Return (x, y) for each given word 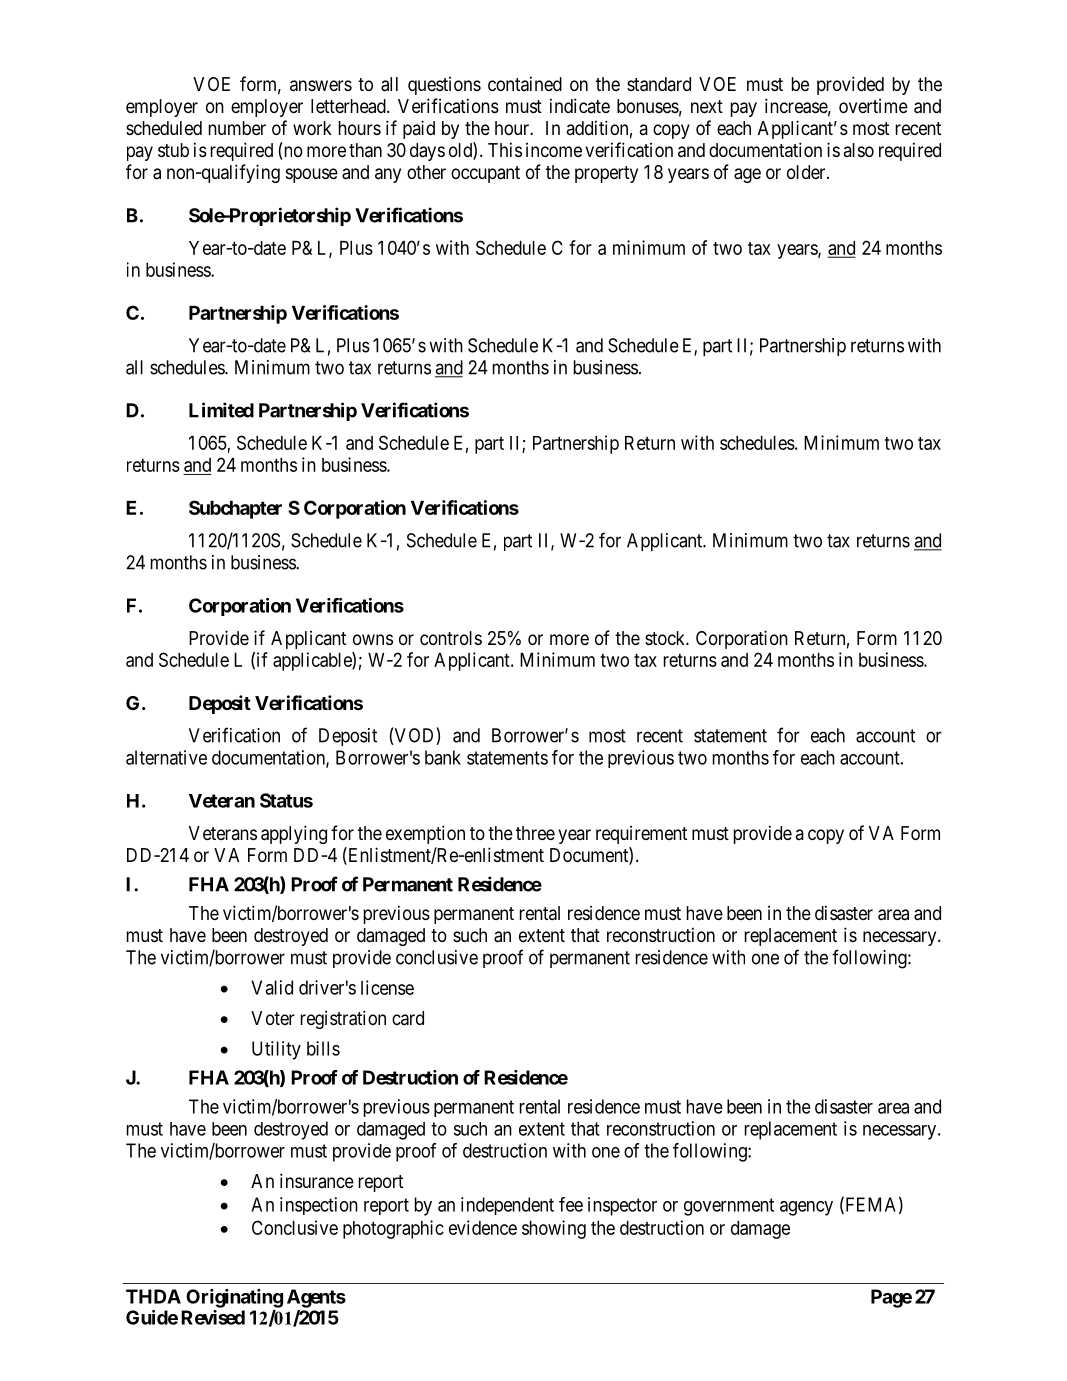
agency (806, 1208)
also (859, 150)
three (535, 833)
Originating (234, 1298)
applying (294, 834)
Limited (221, 410)
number (237, 128)
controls (451, 638)
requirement (641, 834)
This (505, 149)
